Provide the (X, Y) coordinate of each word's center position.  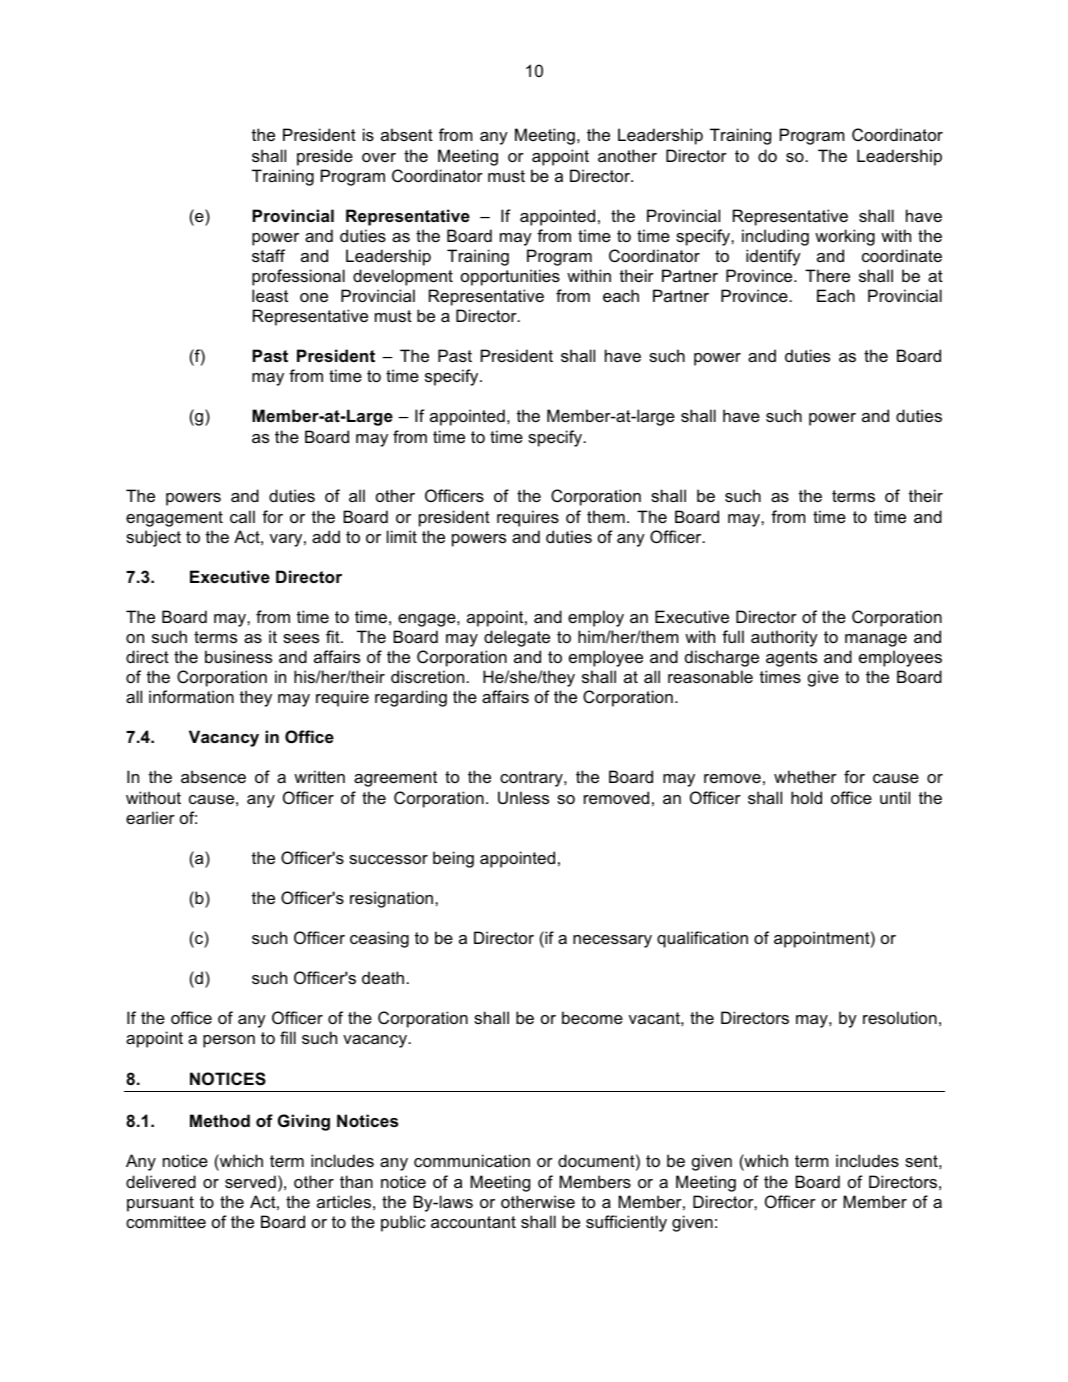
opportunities (510, 277)
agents (791, 659)
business (238, 656)
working (845, 237)
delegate (517, 638)
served (250, 1181)
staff (268, 255)
